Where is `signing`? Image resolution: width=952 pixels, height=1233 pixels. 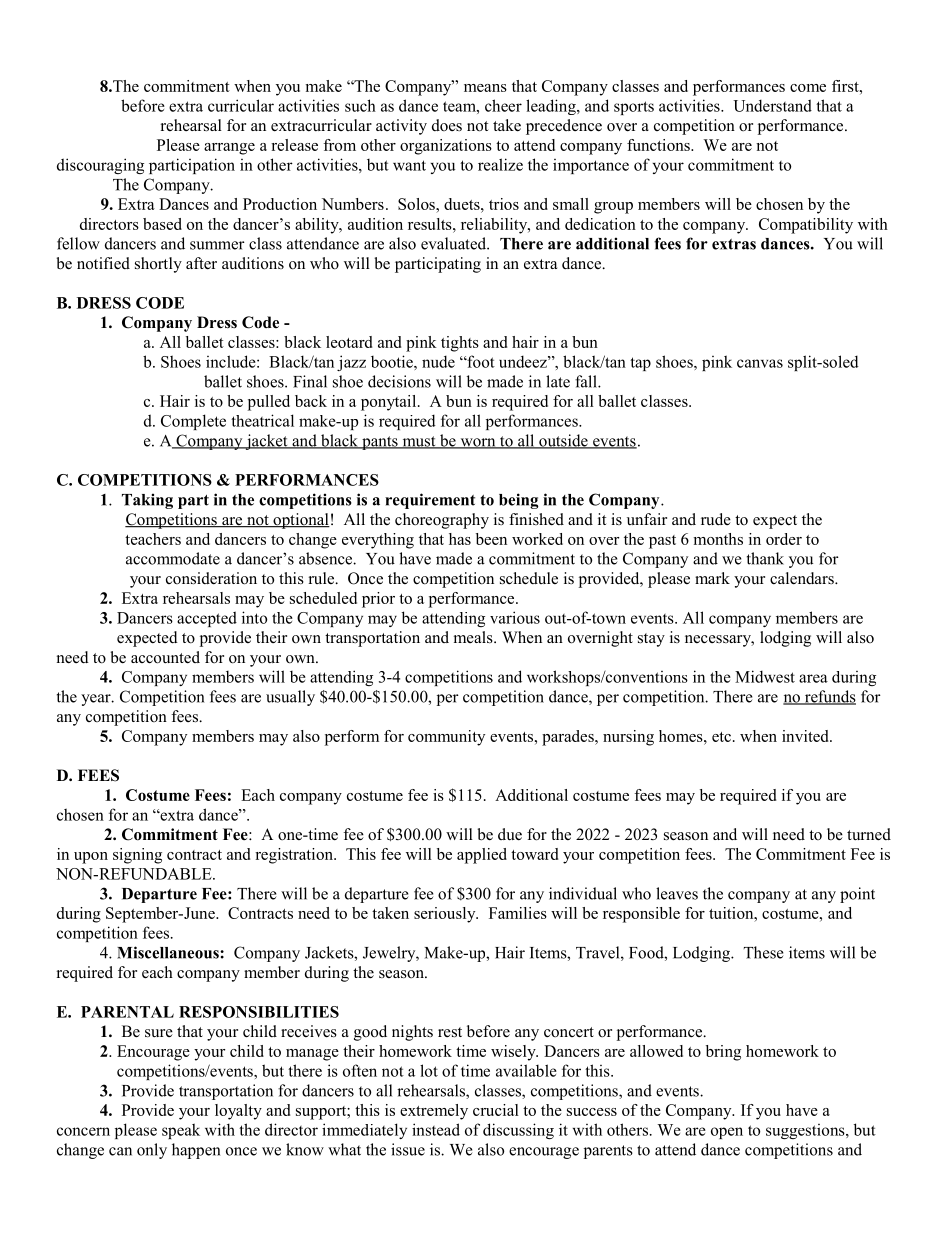
signing is located at coordinates (137, 856).
